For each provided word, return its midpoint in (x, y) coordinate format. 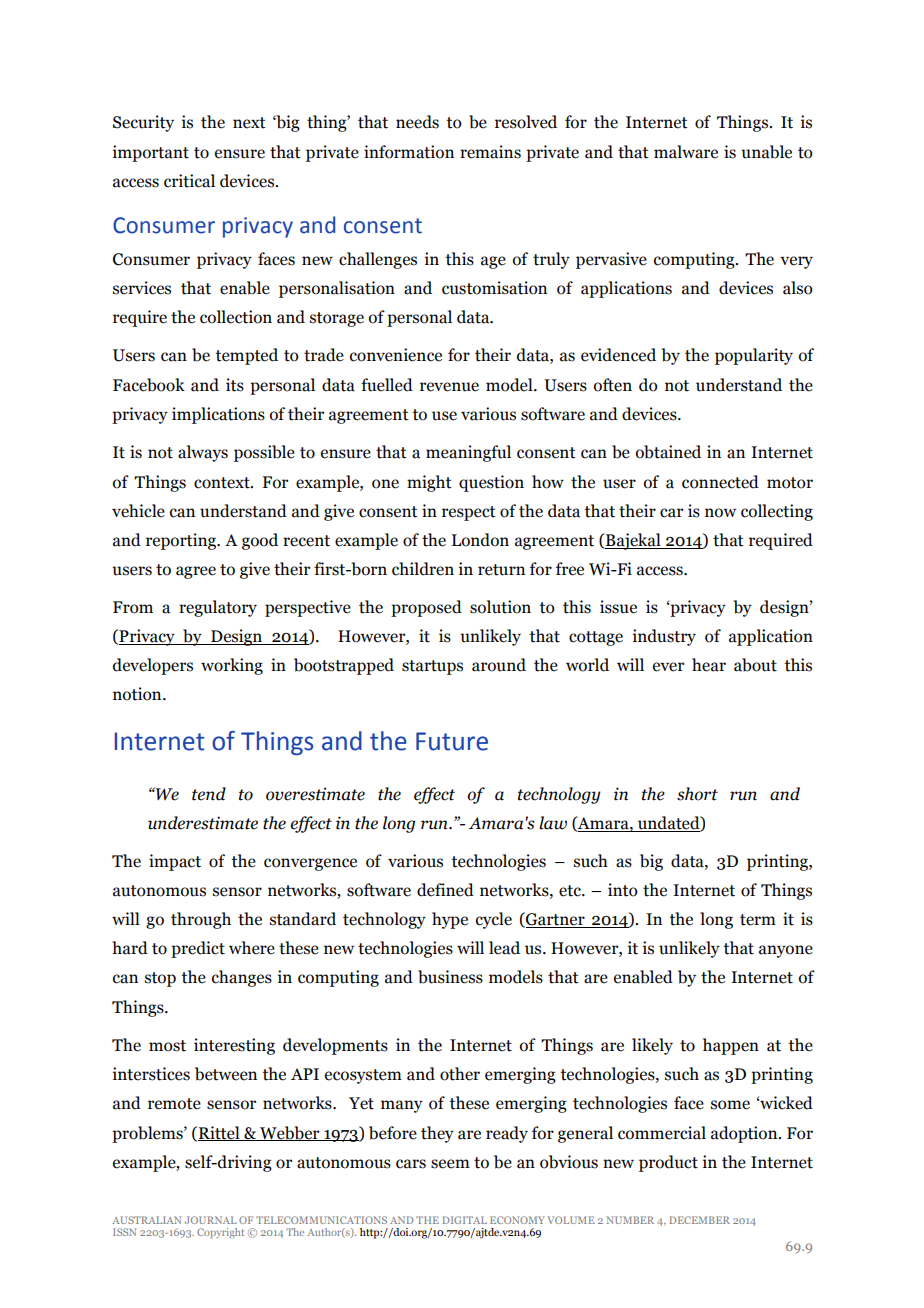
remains (490, 152)
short (697, 794)
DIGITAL (464, 1220)
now (720, 513)
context (223, 483)
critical (189, 181)
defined (445, 890)
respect (469, 513)
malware (686, 152)
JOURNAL (211, 1220)
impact (175, 862)
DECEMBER (699, 1220)
